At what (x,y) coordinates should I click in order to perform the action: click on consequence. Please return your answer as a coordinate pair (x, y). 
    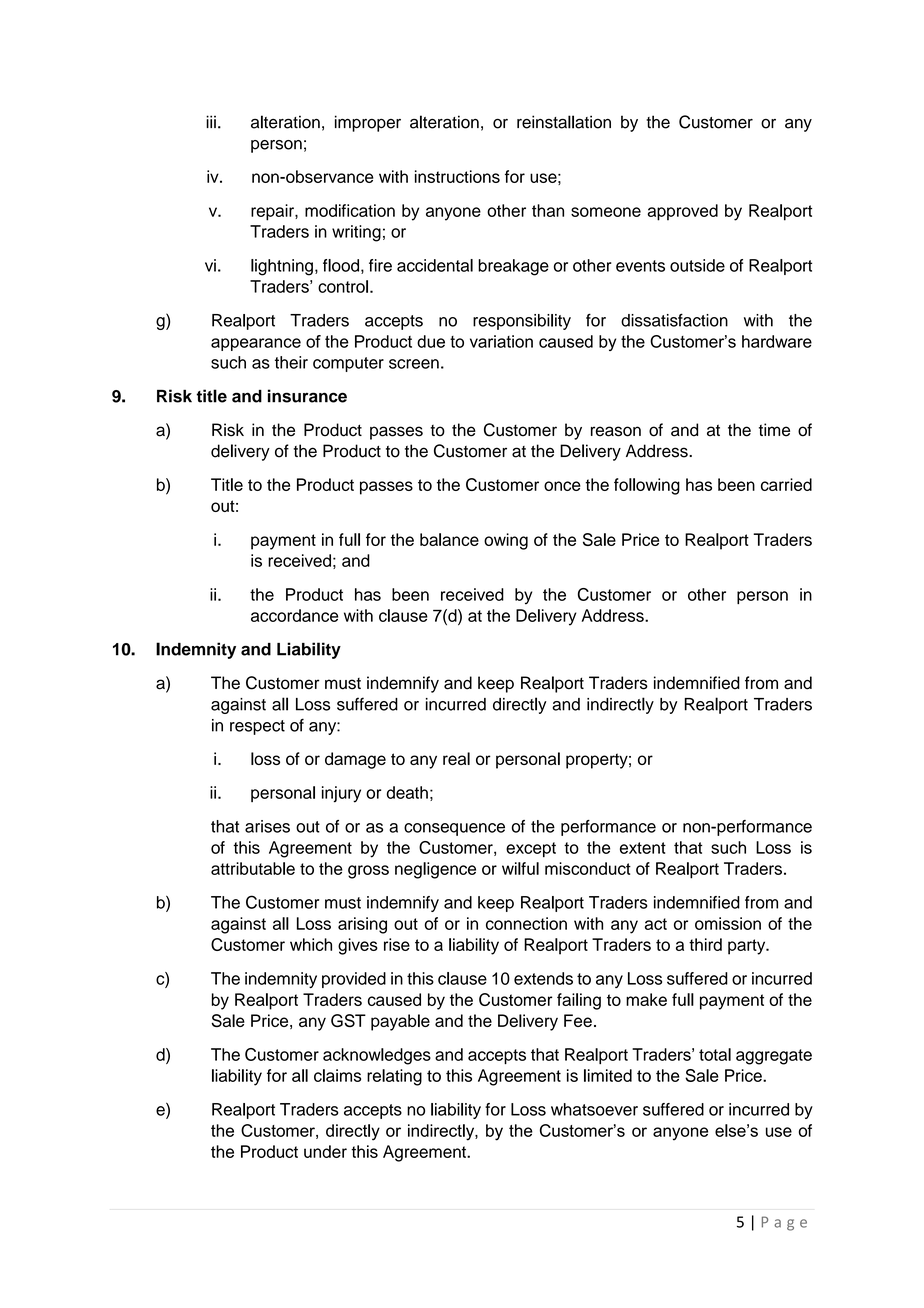
    Looking at the image, I should click on (454, 829).
